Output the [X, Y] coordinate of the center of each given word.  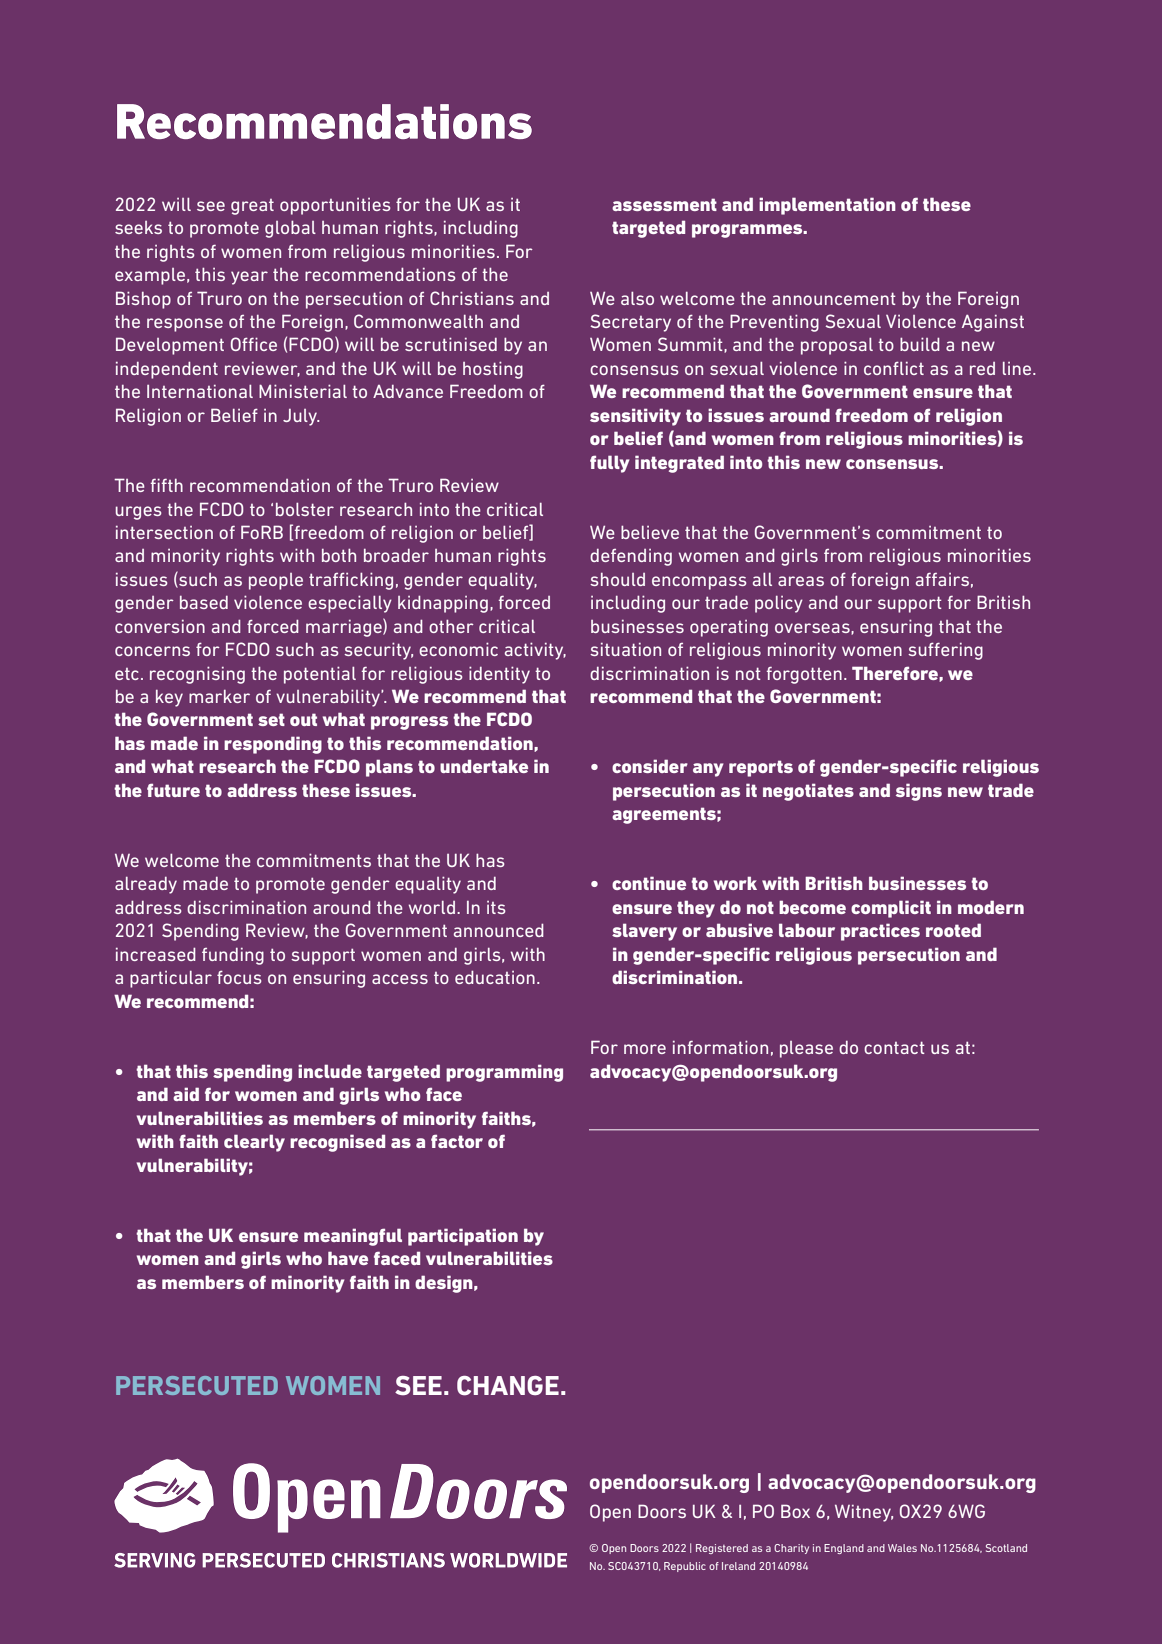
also [637, 298]
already [146, 885]
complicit [891, 909]
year [249, 278]
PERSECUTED [197, 1385]
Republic [685, 1567]
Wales [902, 1548]
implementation [827, 206]
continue [649, 883]
